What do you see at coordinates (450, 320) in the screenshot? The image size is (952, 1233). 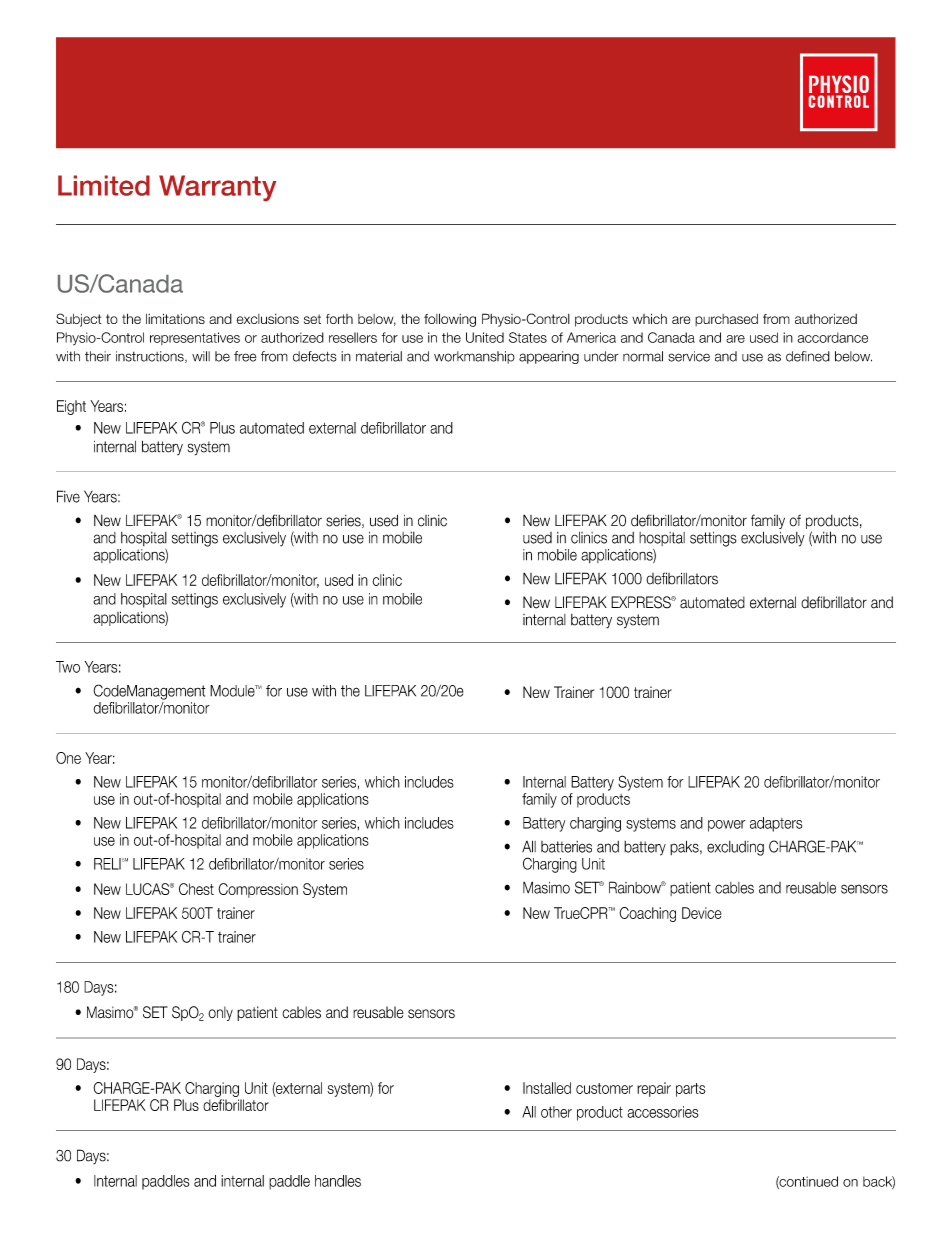 I see `following` at bounding box center [450, 320].
